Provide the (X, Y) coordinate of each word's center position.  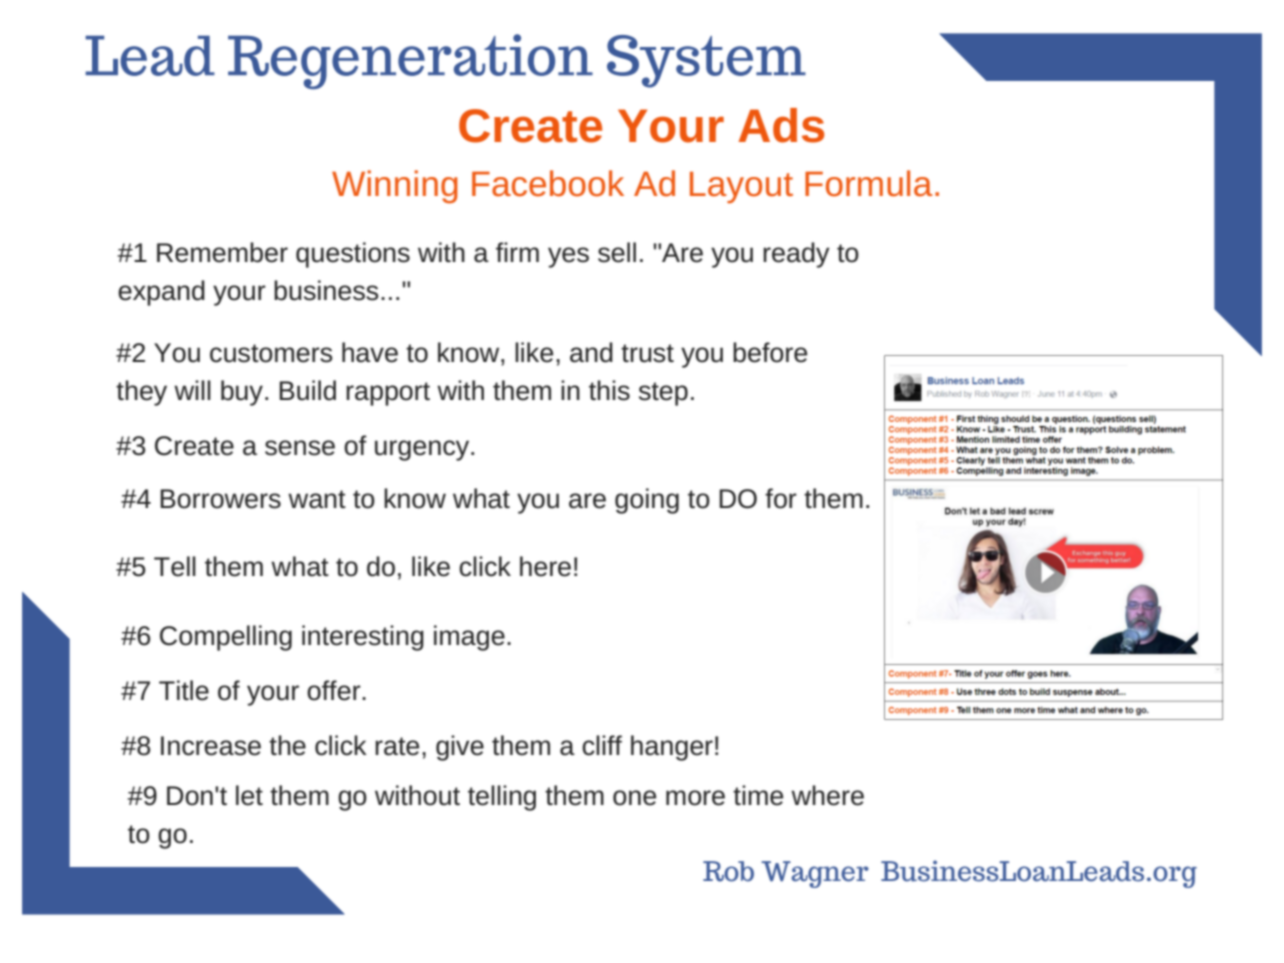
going (647, 501)
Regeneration (410, 61)
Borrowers (220, 499)
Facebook (548, 183)
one (634, 798)
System (706, 61)
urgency (423, 450)
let (249, 795)
